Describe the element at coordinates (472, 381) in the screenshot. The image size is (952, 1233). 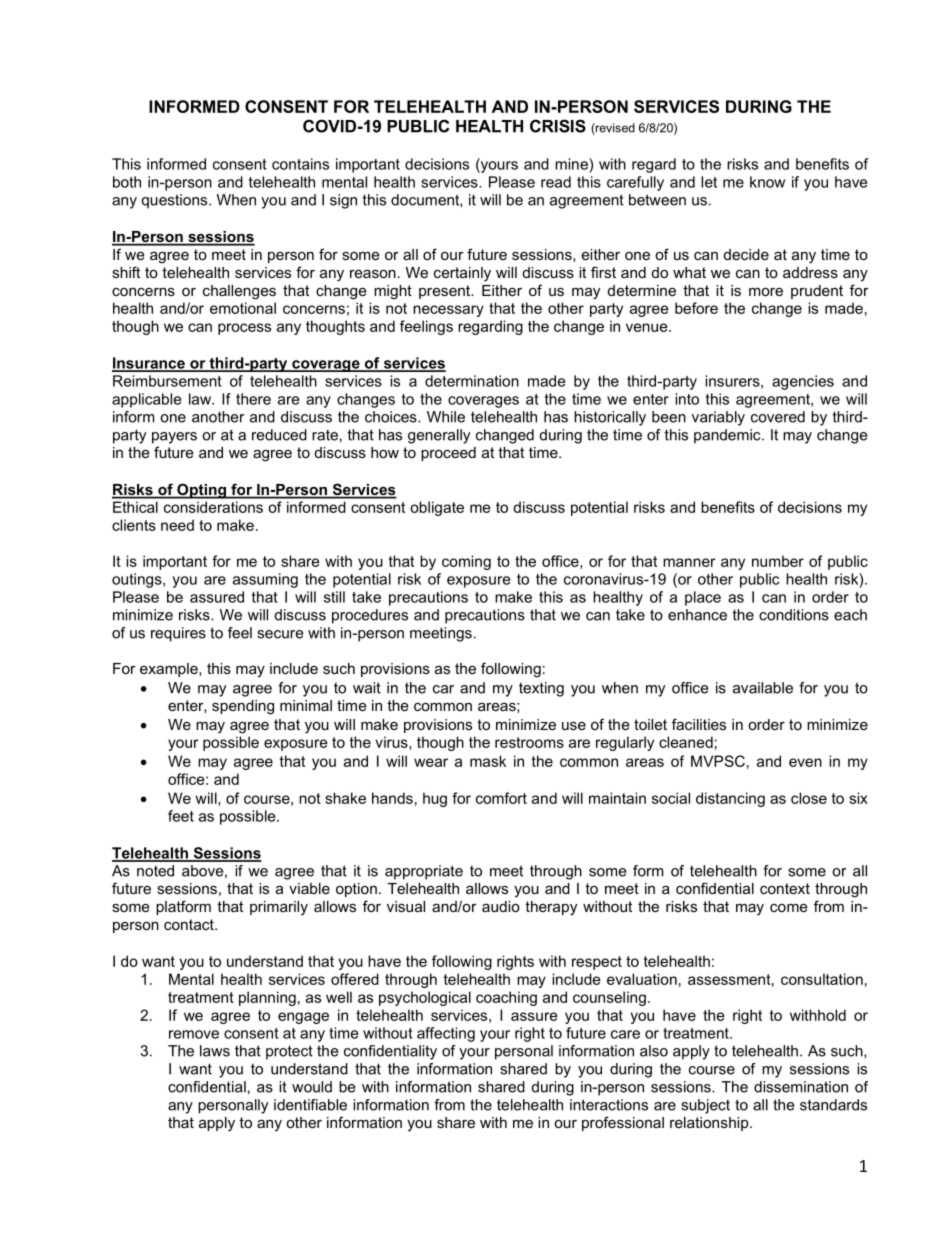
I see `determination` at that location.
